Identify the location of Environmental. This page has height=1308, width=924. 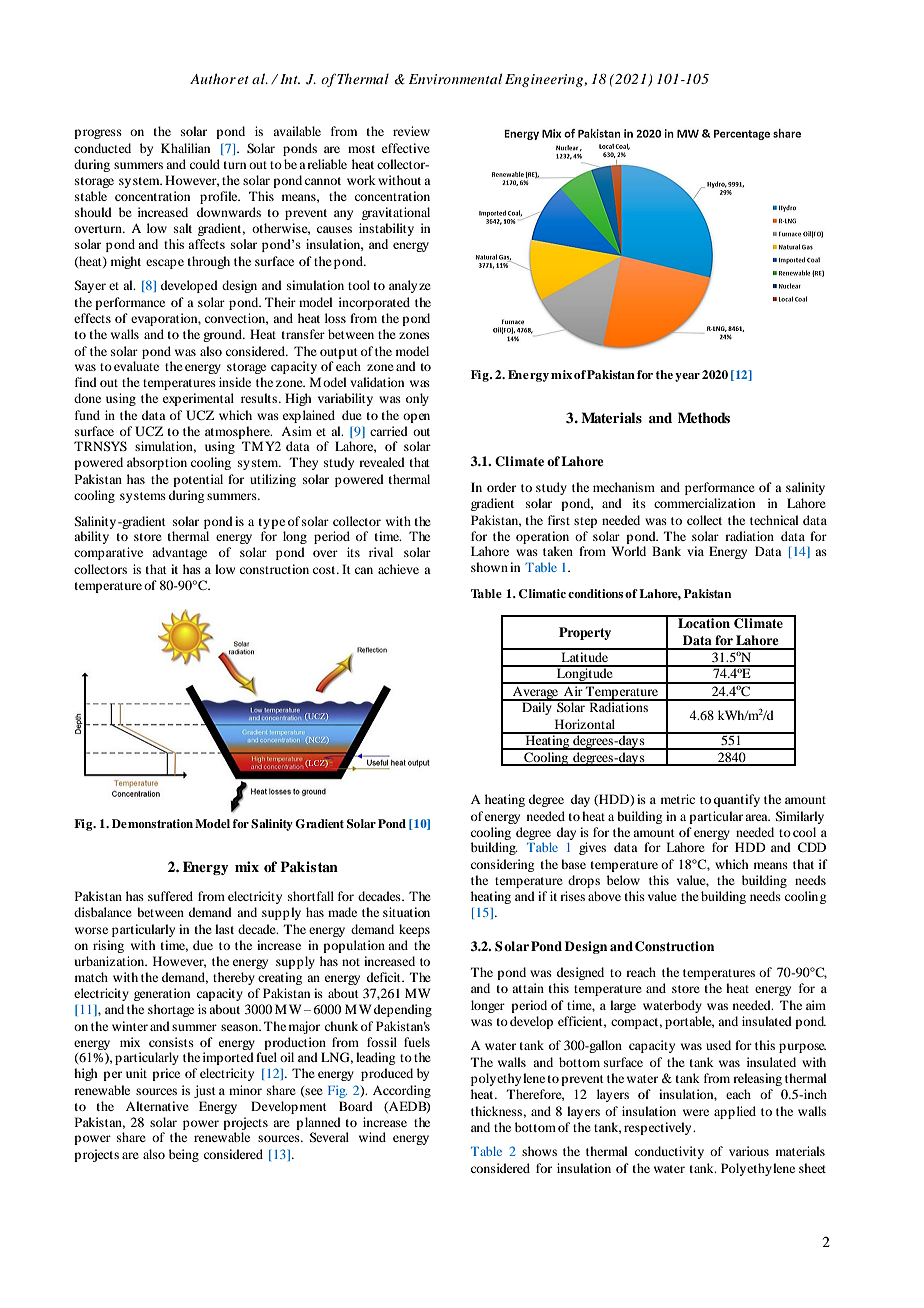
(455, 78).
